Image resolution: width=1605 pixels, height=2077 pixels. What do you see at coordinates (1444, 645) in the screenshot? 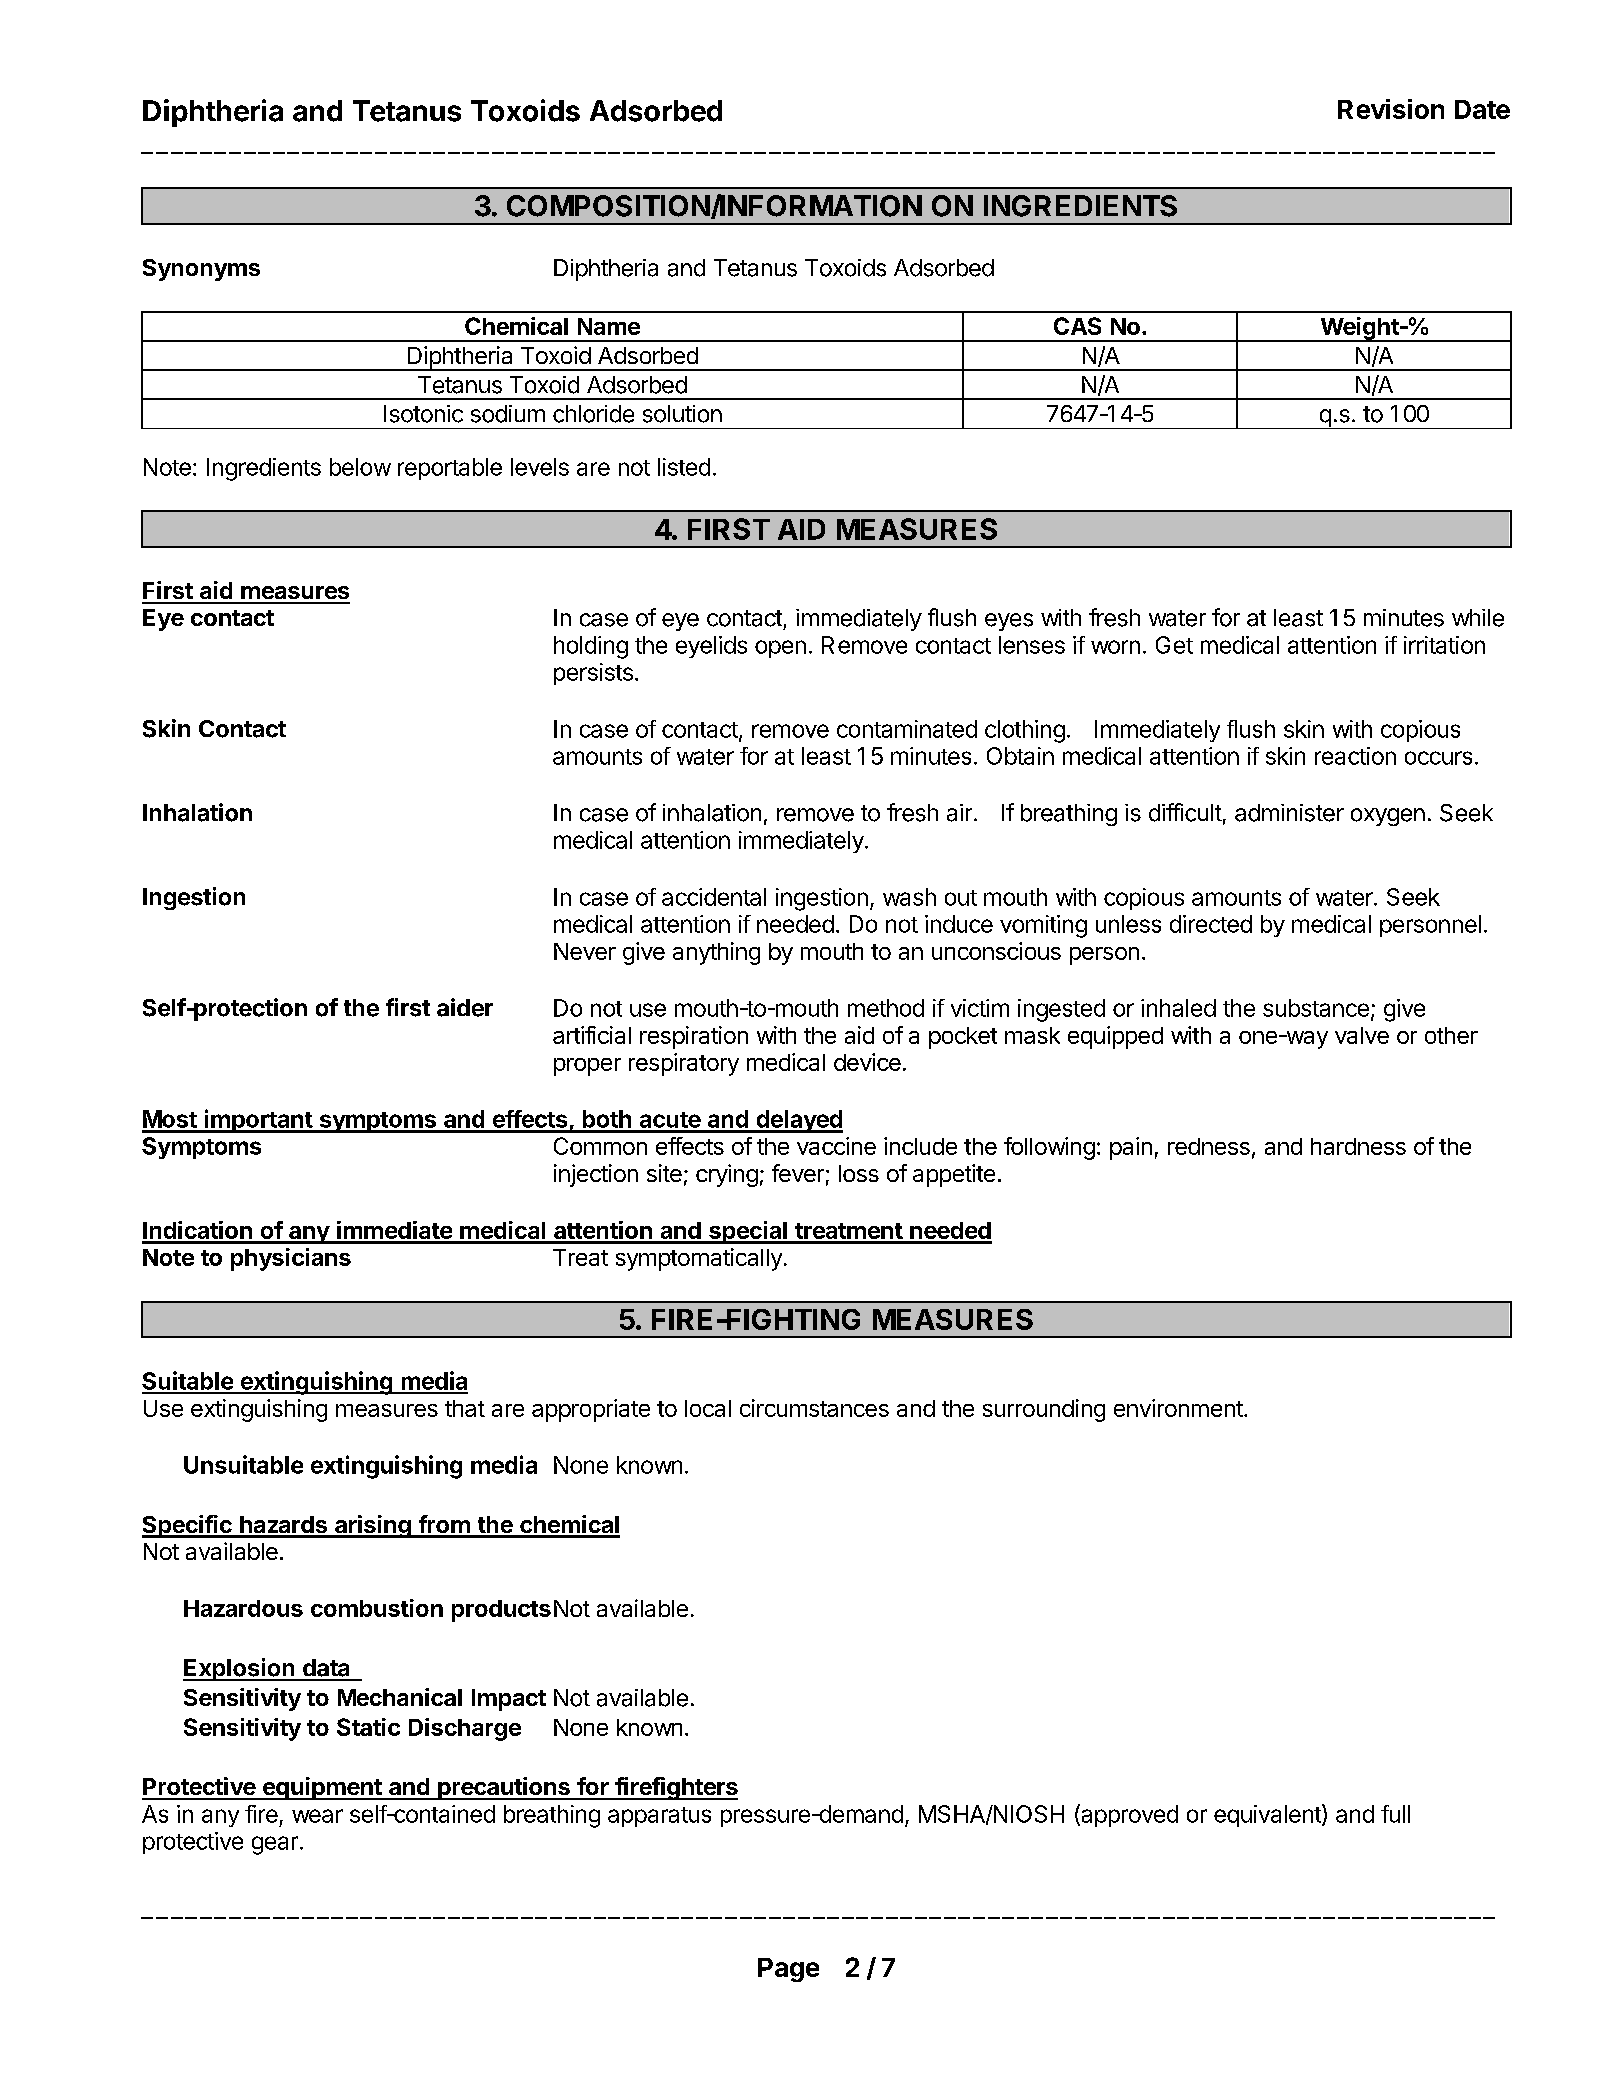
I see `irritation` at bounding box center [1444, 645].
